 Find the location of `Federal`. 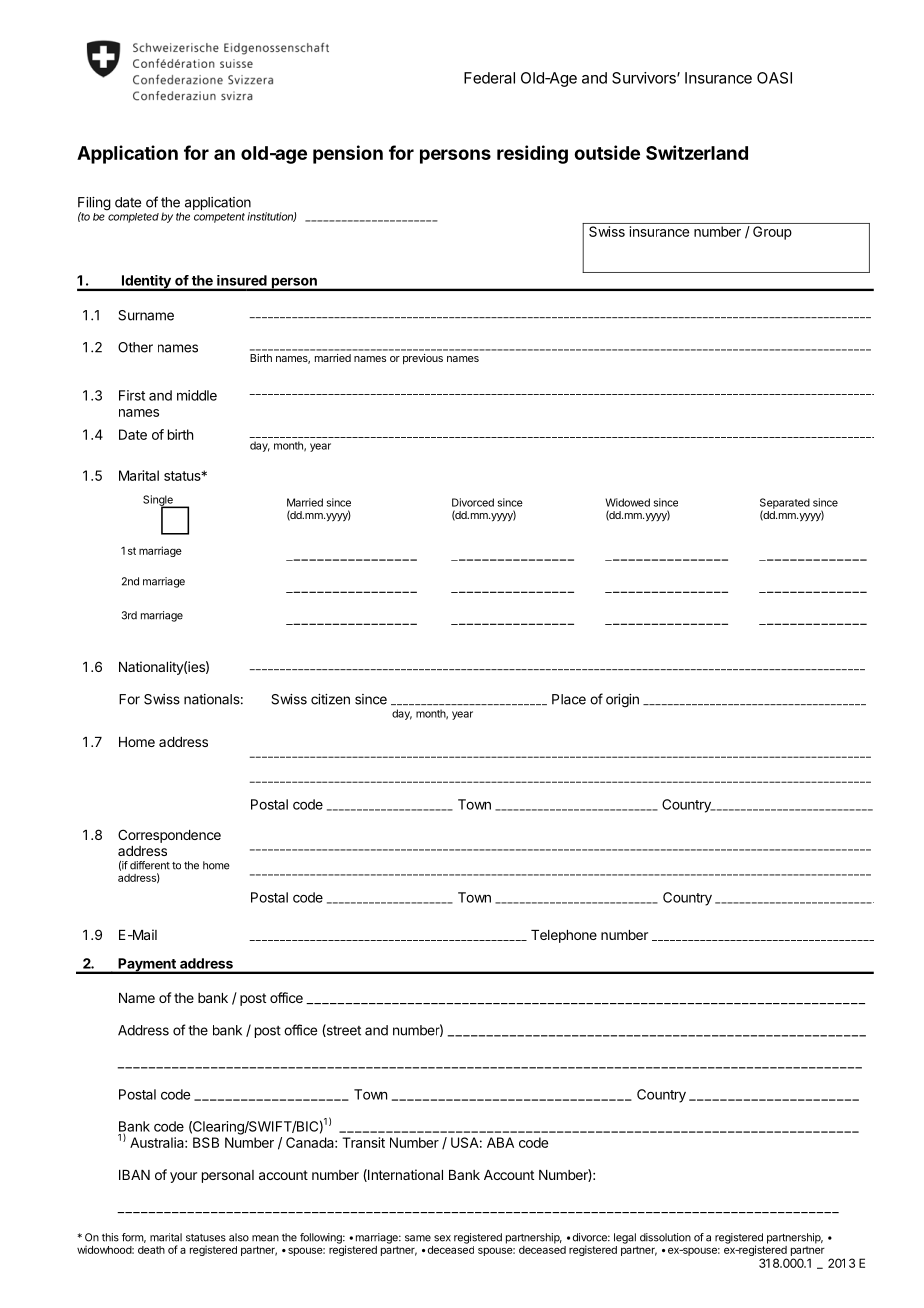

Federal is located at coordinates (489, 78).
